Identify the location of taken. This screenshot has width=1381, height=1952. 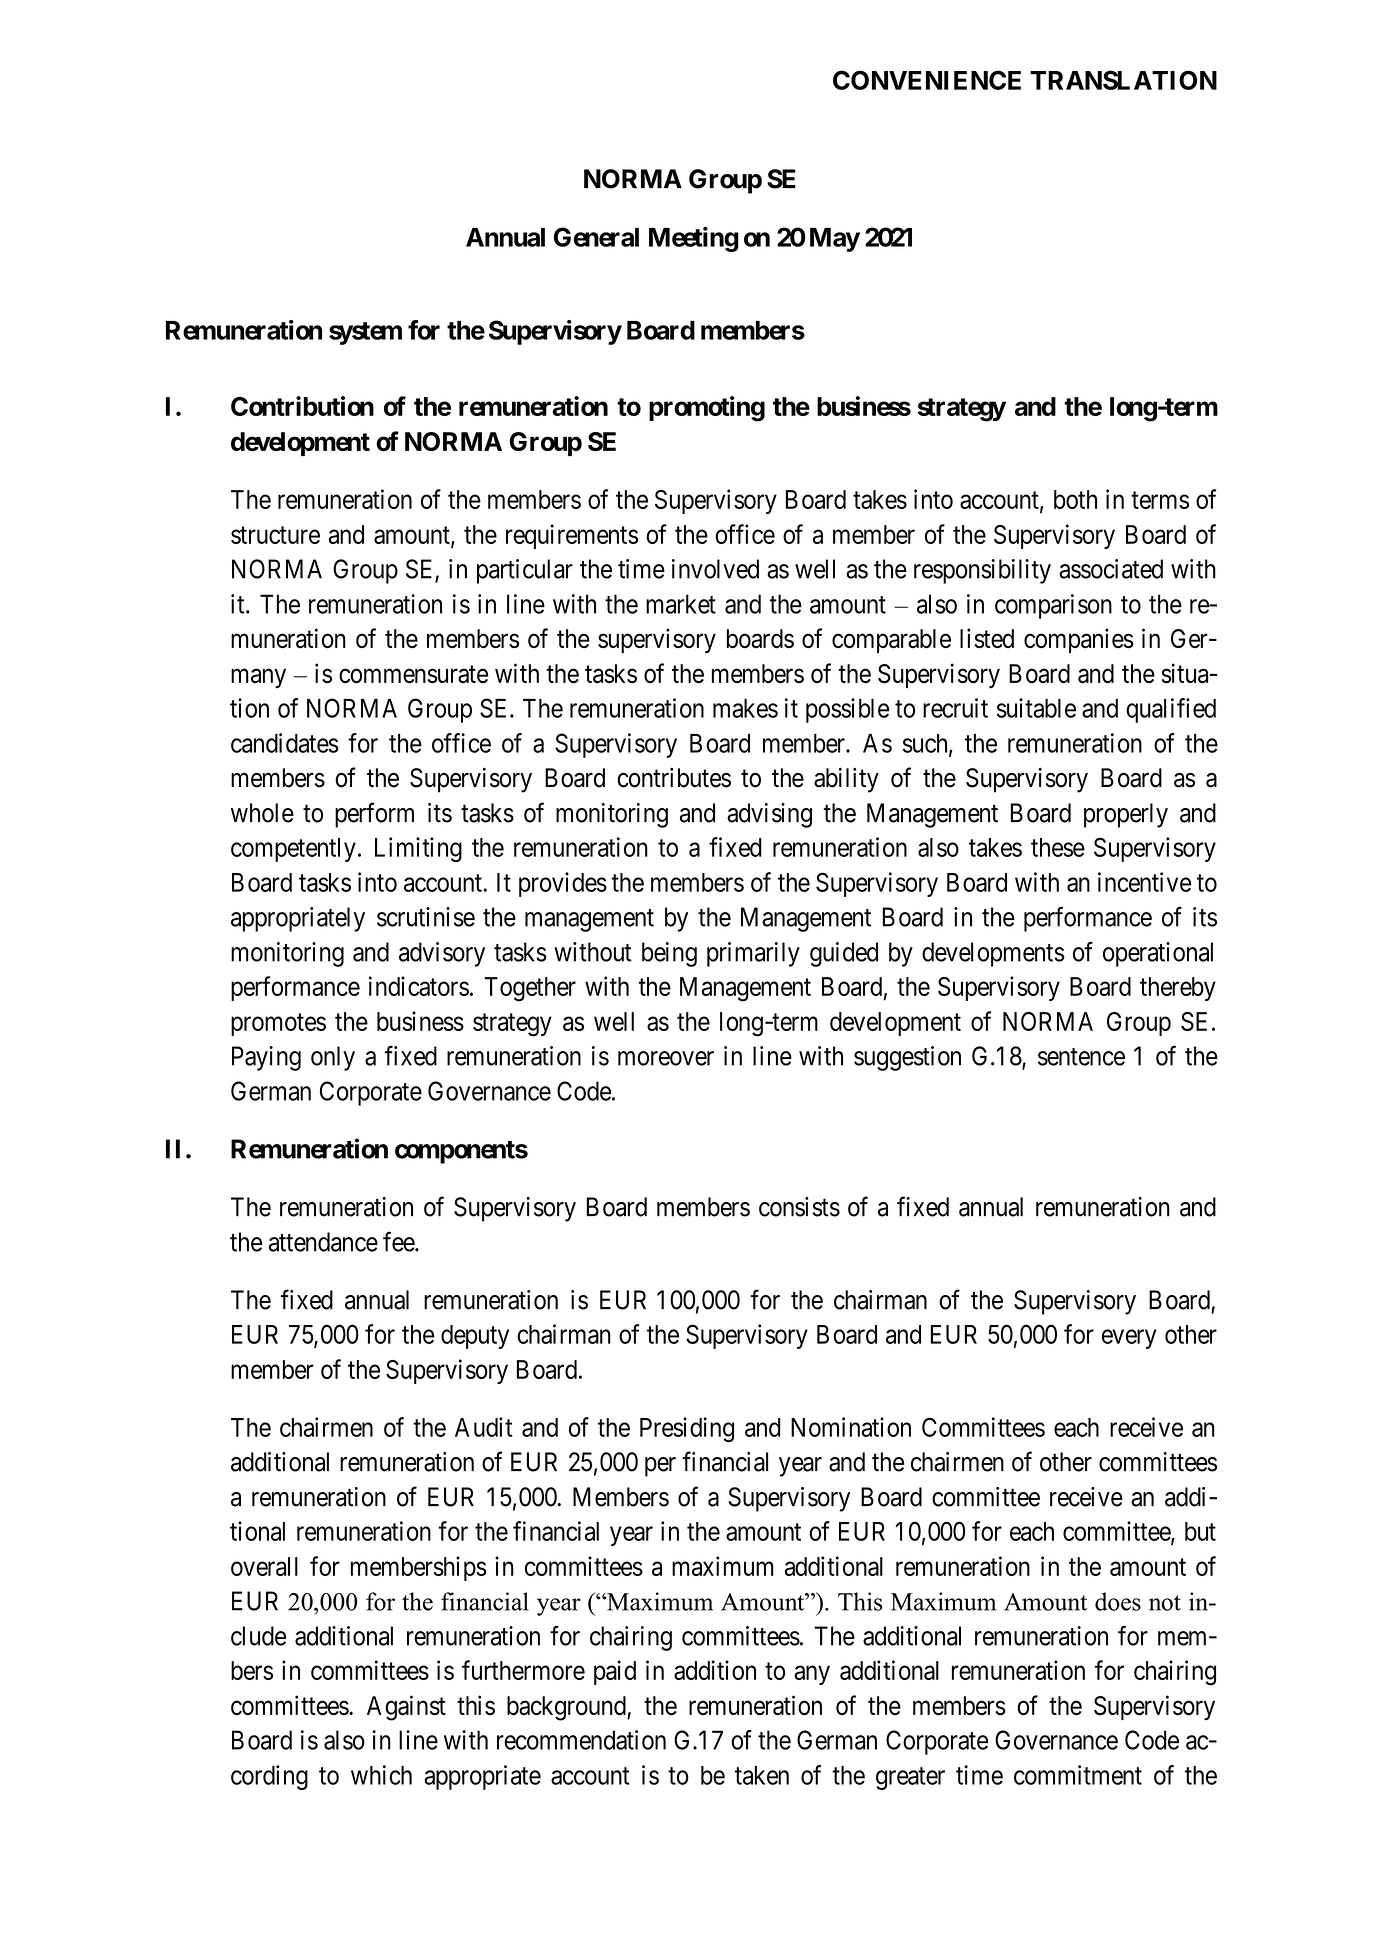
(762, 1775).
